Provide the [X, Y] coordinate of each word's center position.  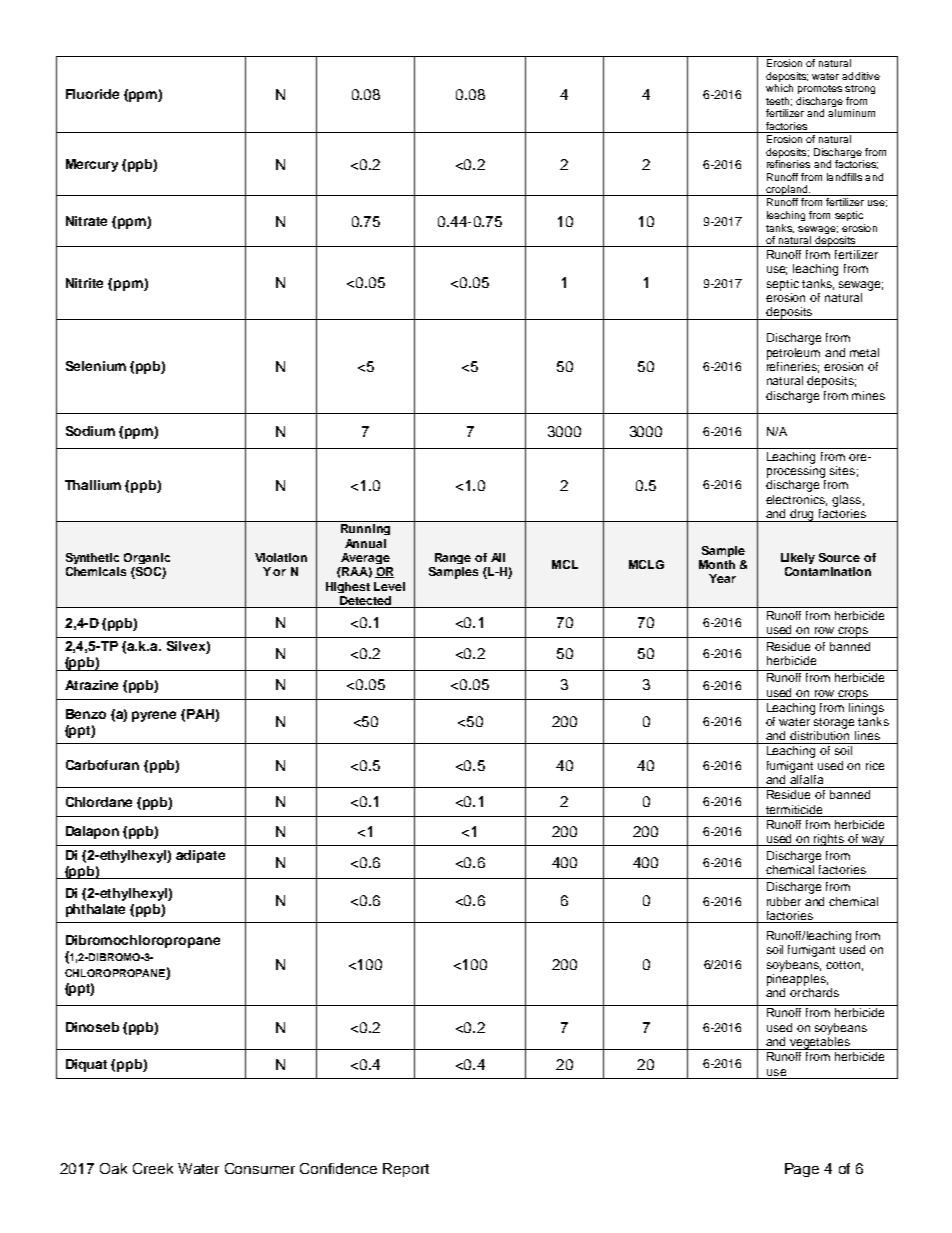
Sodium [90, 431]
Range [453, 558]
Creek [153, 1168]
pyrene [154, 716]
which [779, 88]
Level [389, 586]
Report [406, 1170]
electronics [796, 500]
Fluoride [92, 94]
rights [830, 840]
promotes [820, 89]
